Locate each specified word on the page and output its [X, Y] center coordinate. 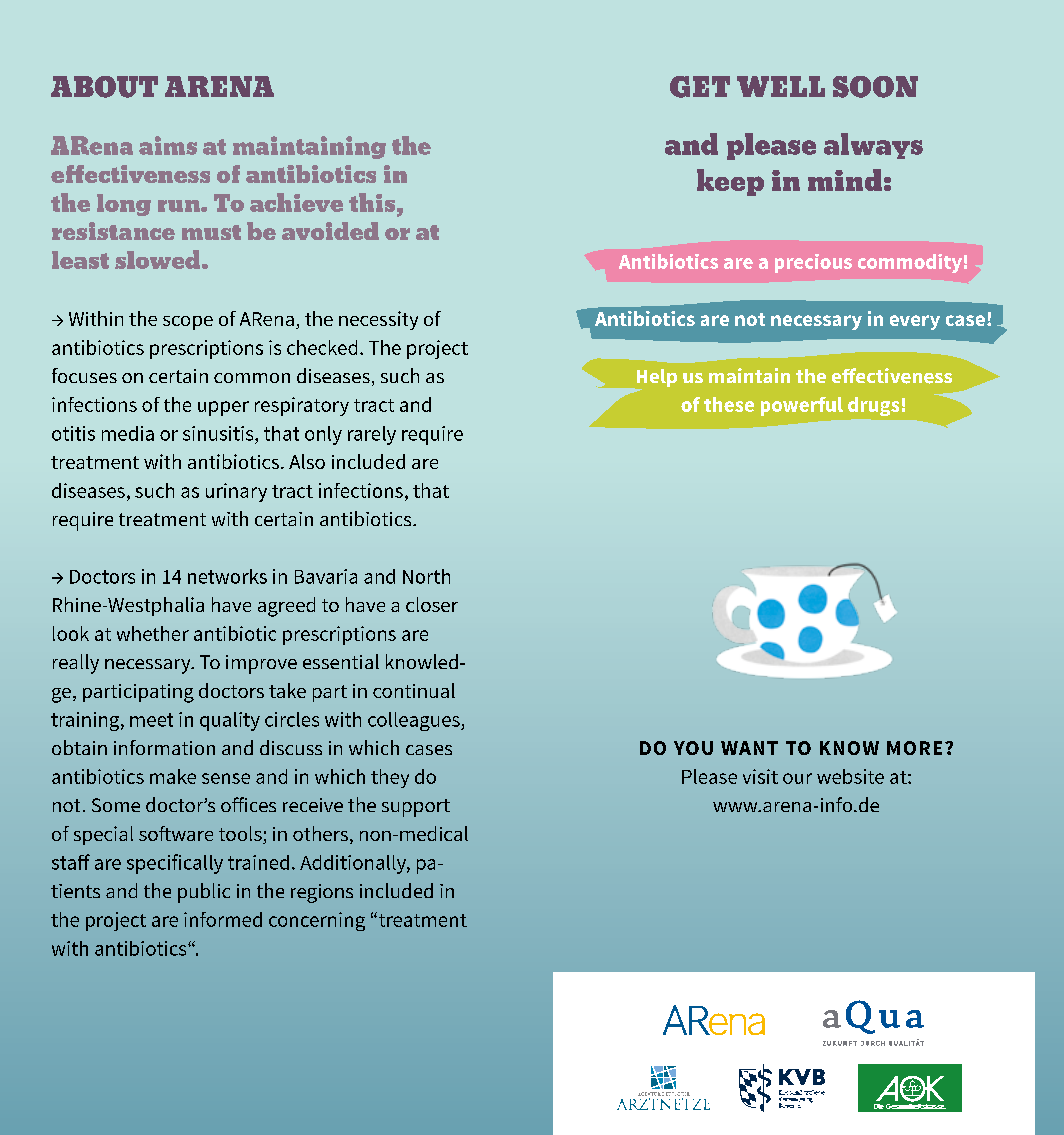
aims [168, 145]
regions [322, 893]
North [426, 576]
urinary [236, 492]
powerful [802, 406]
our [797, 778]
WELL [781, 86]
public [204, 893]
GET [700, 87]
